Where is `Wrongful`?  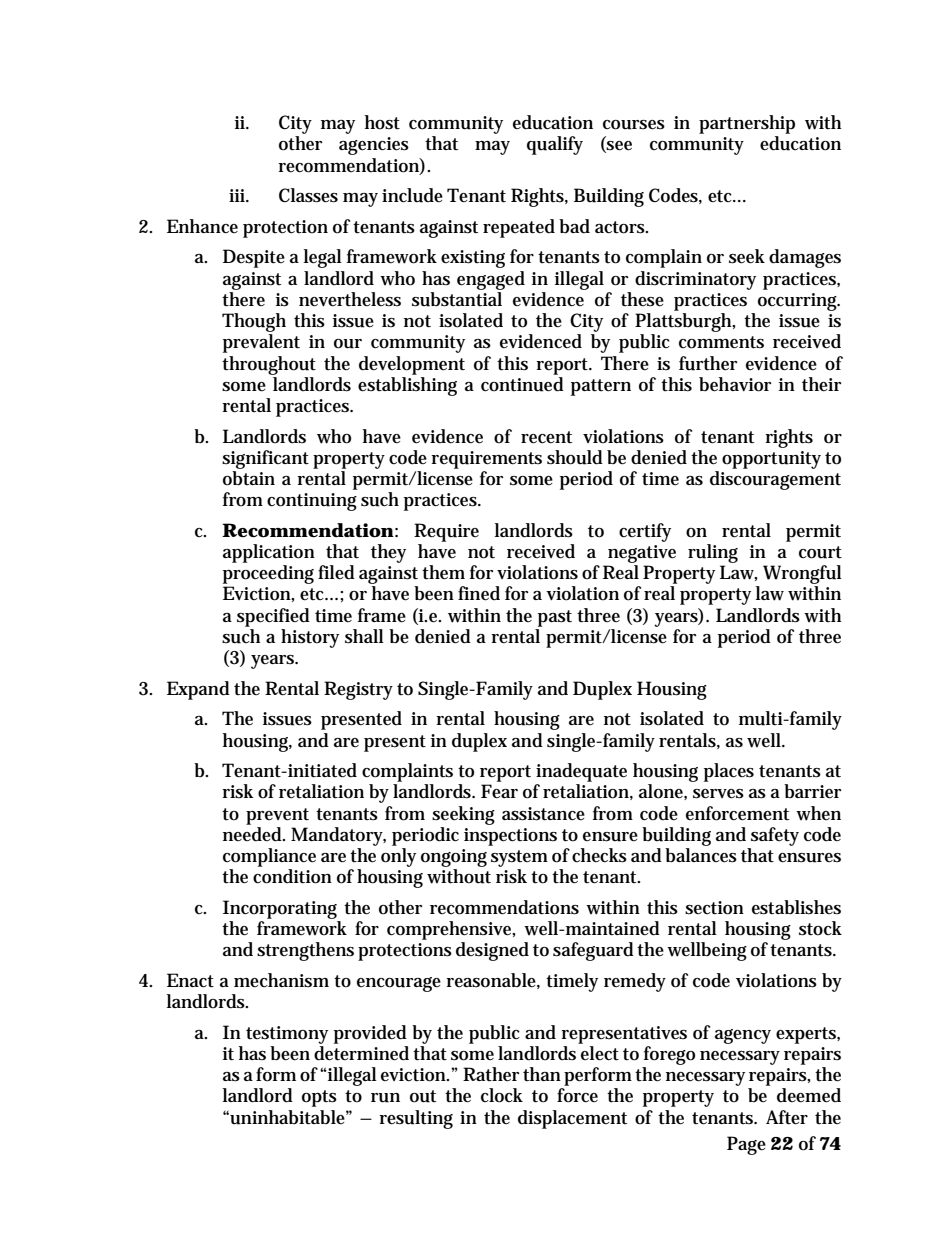 Wrongful is located at coordinates (802, 574).
